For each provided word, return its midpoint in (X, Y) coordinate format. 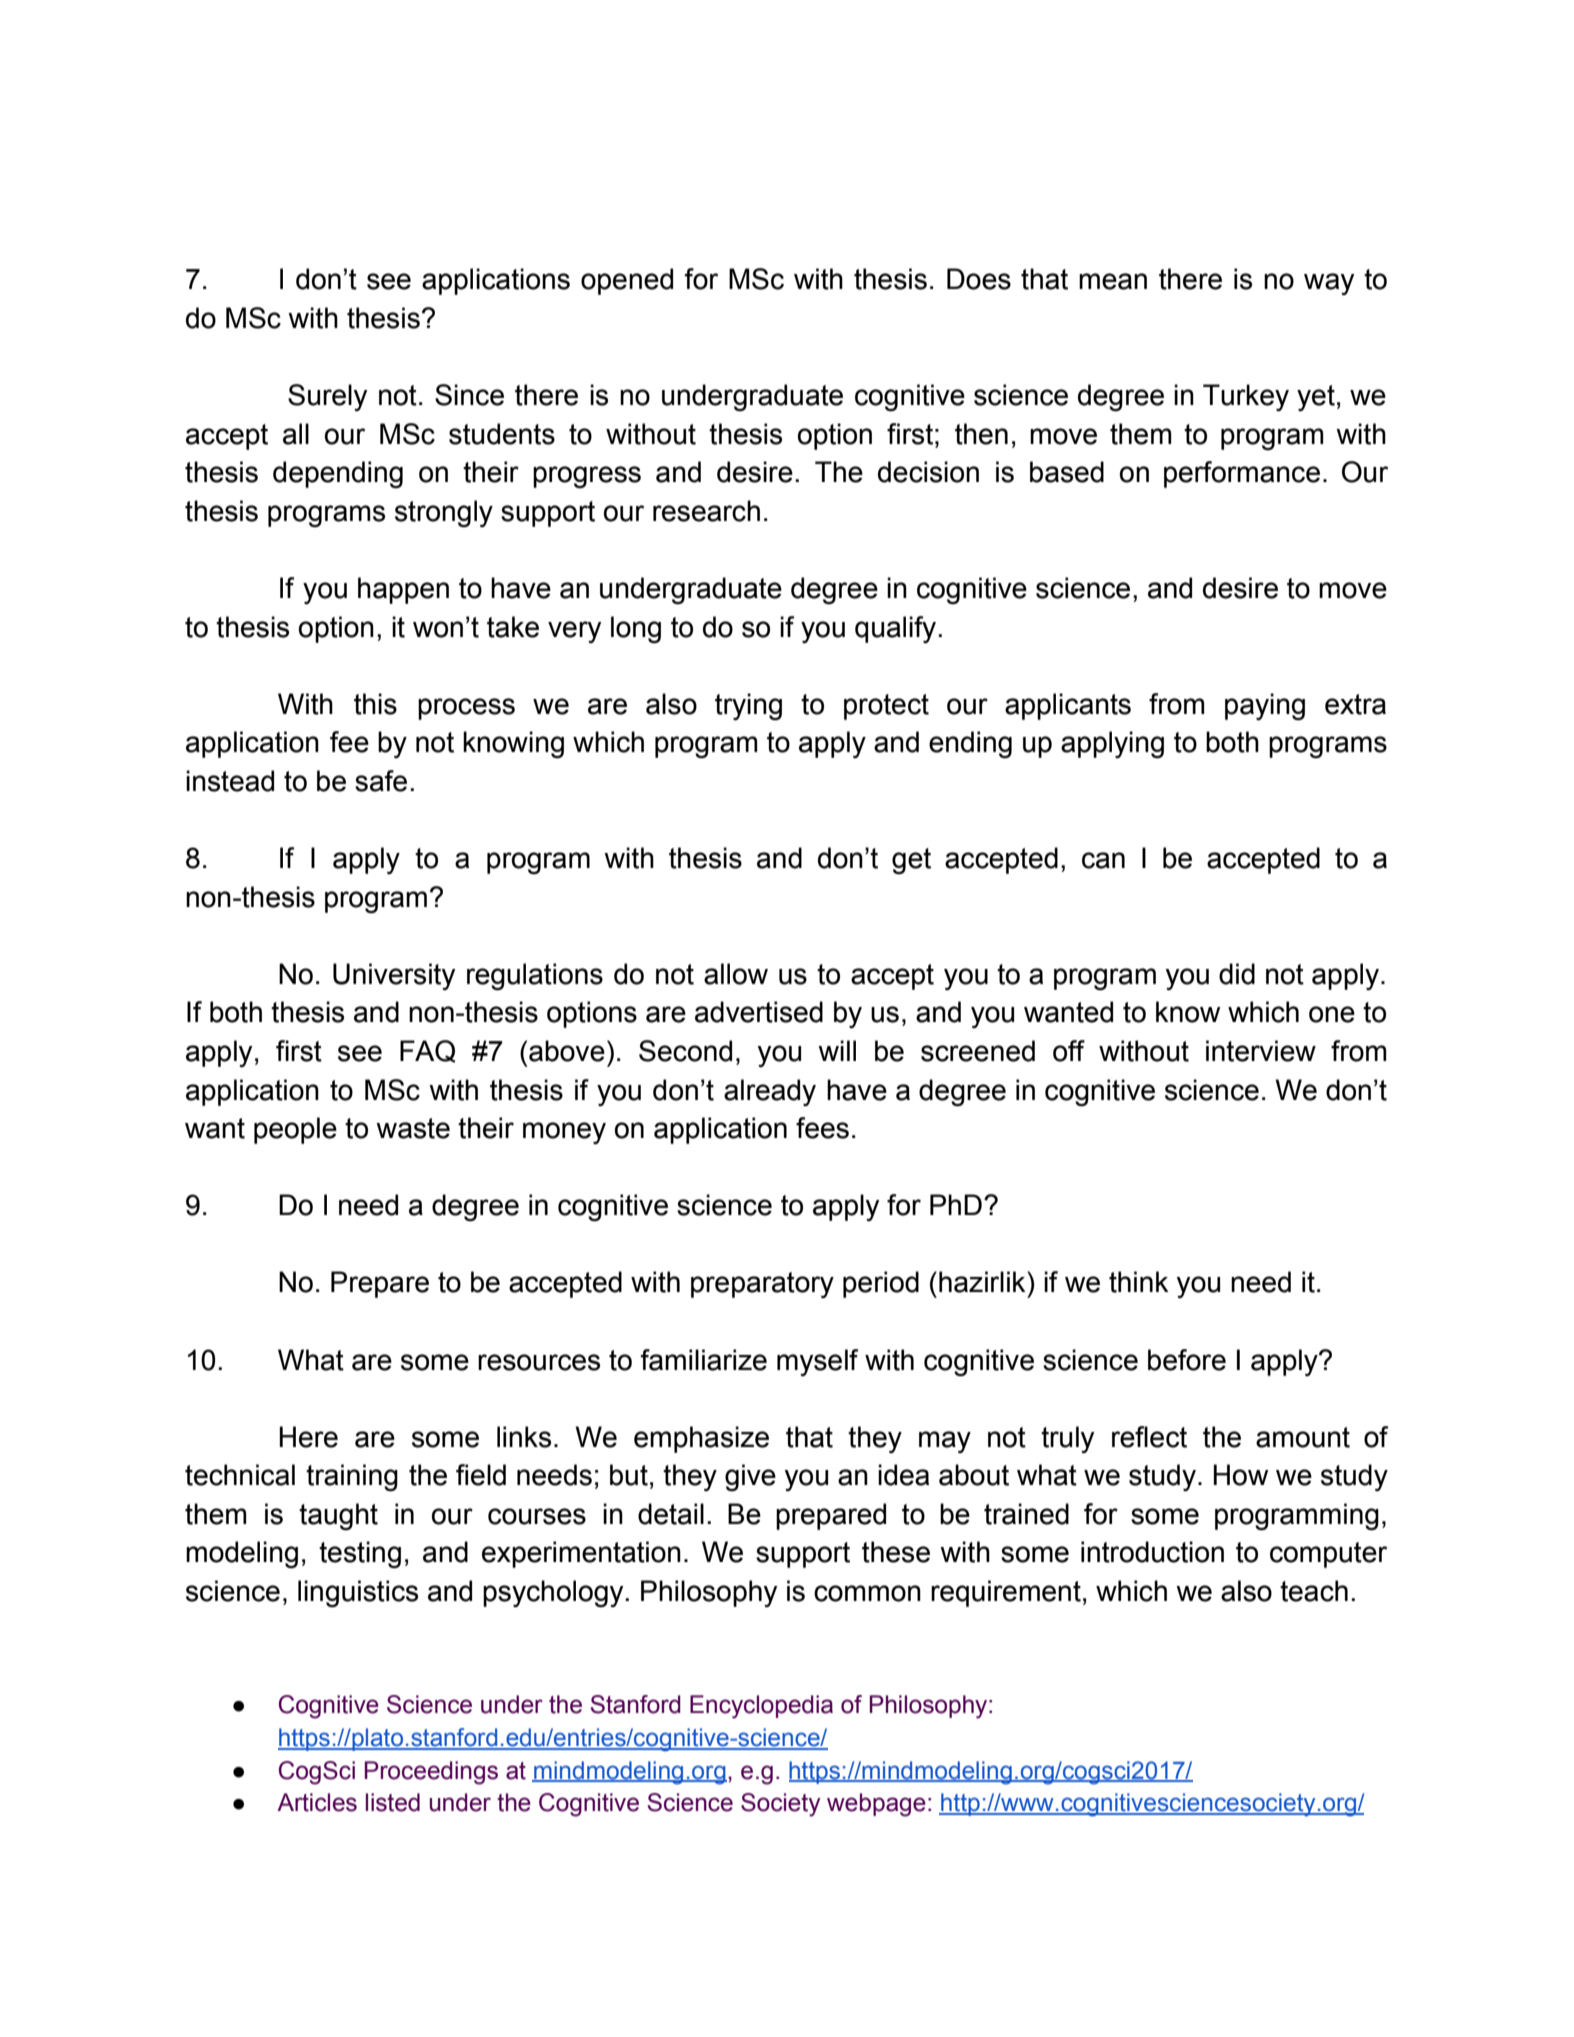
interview (1261, 1051)
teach (1314, 1591)
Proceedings (431, 1773)
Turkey (1246, 397)
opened (627, 281)
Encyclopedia (761, 1707)
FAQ (427, 1051)
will (837, 1050)
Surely (327, 397)
